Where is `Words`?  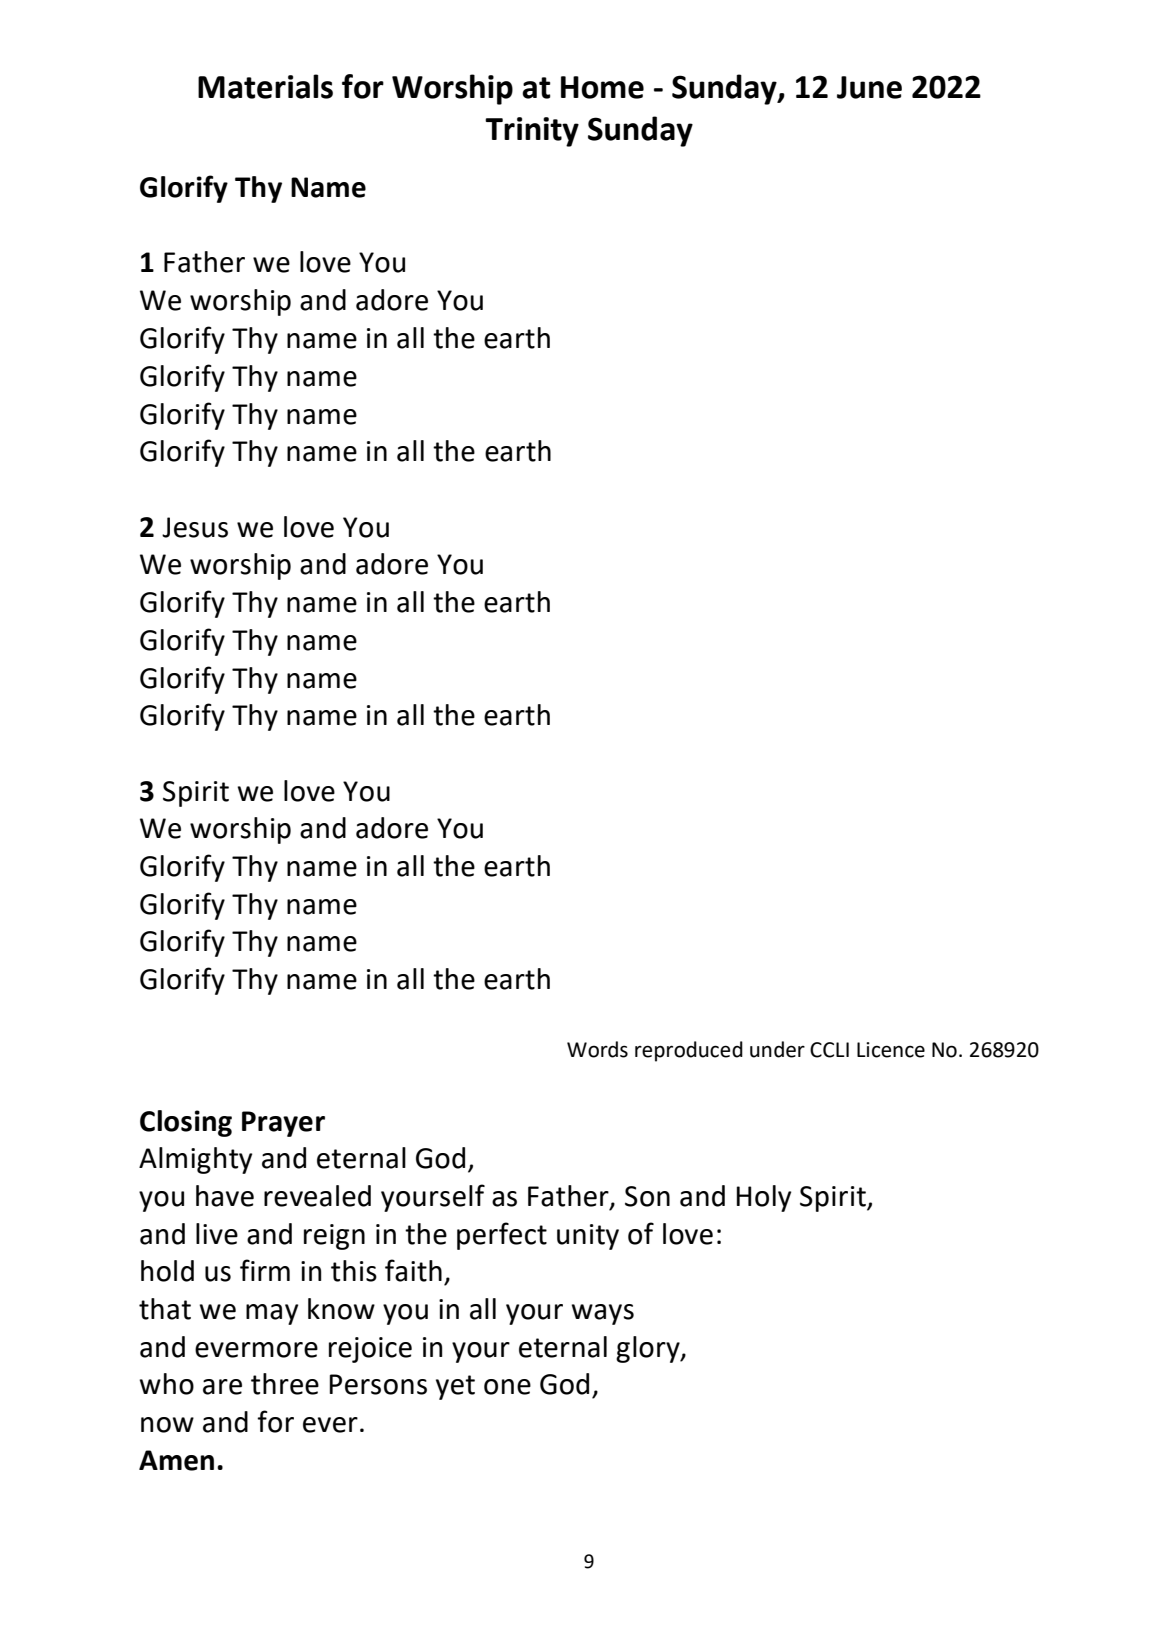
Words is located at coordinates (597, 1049).
